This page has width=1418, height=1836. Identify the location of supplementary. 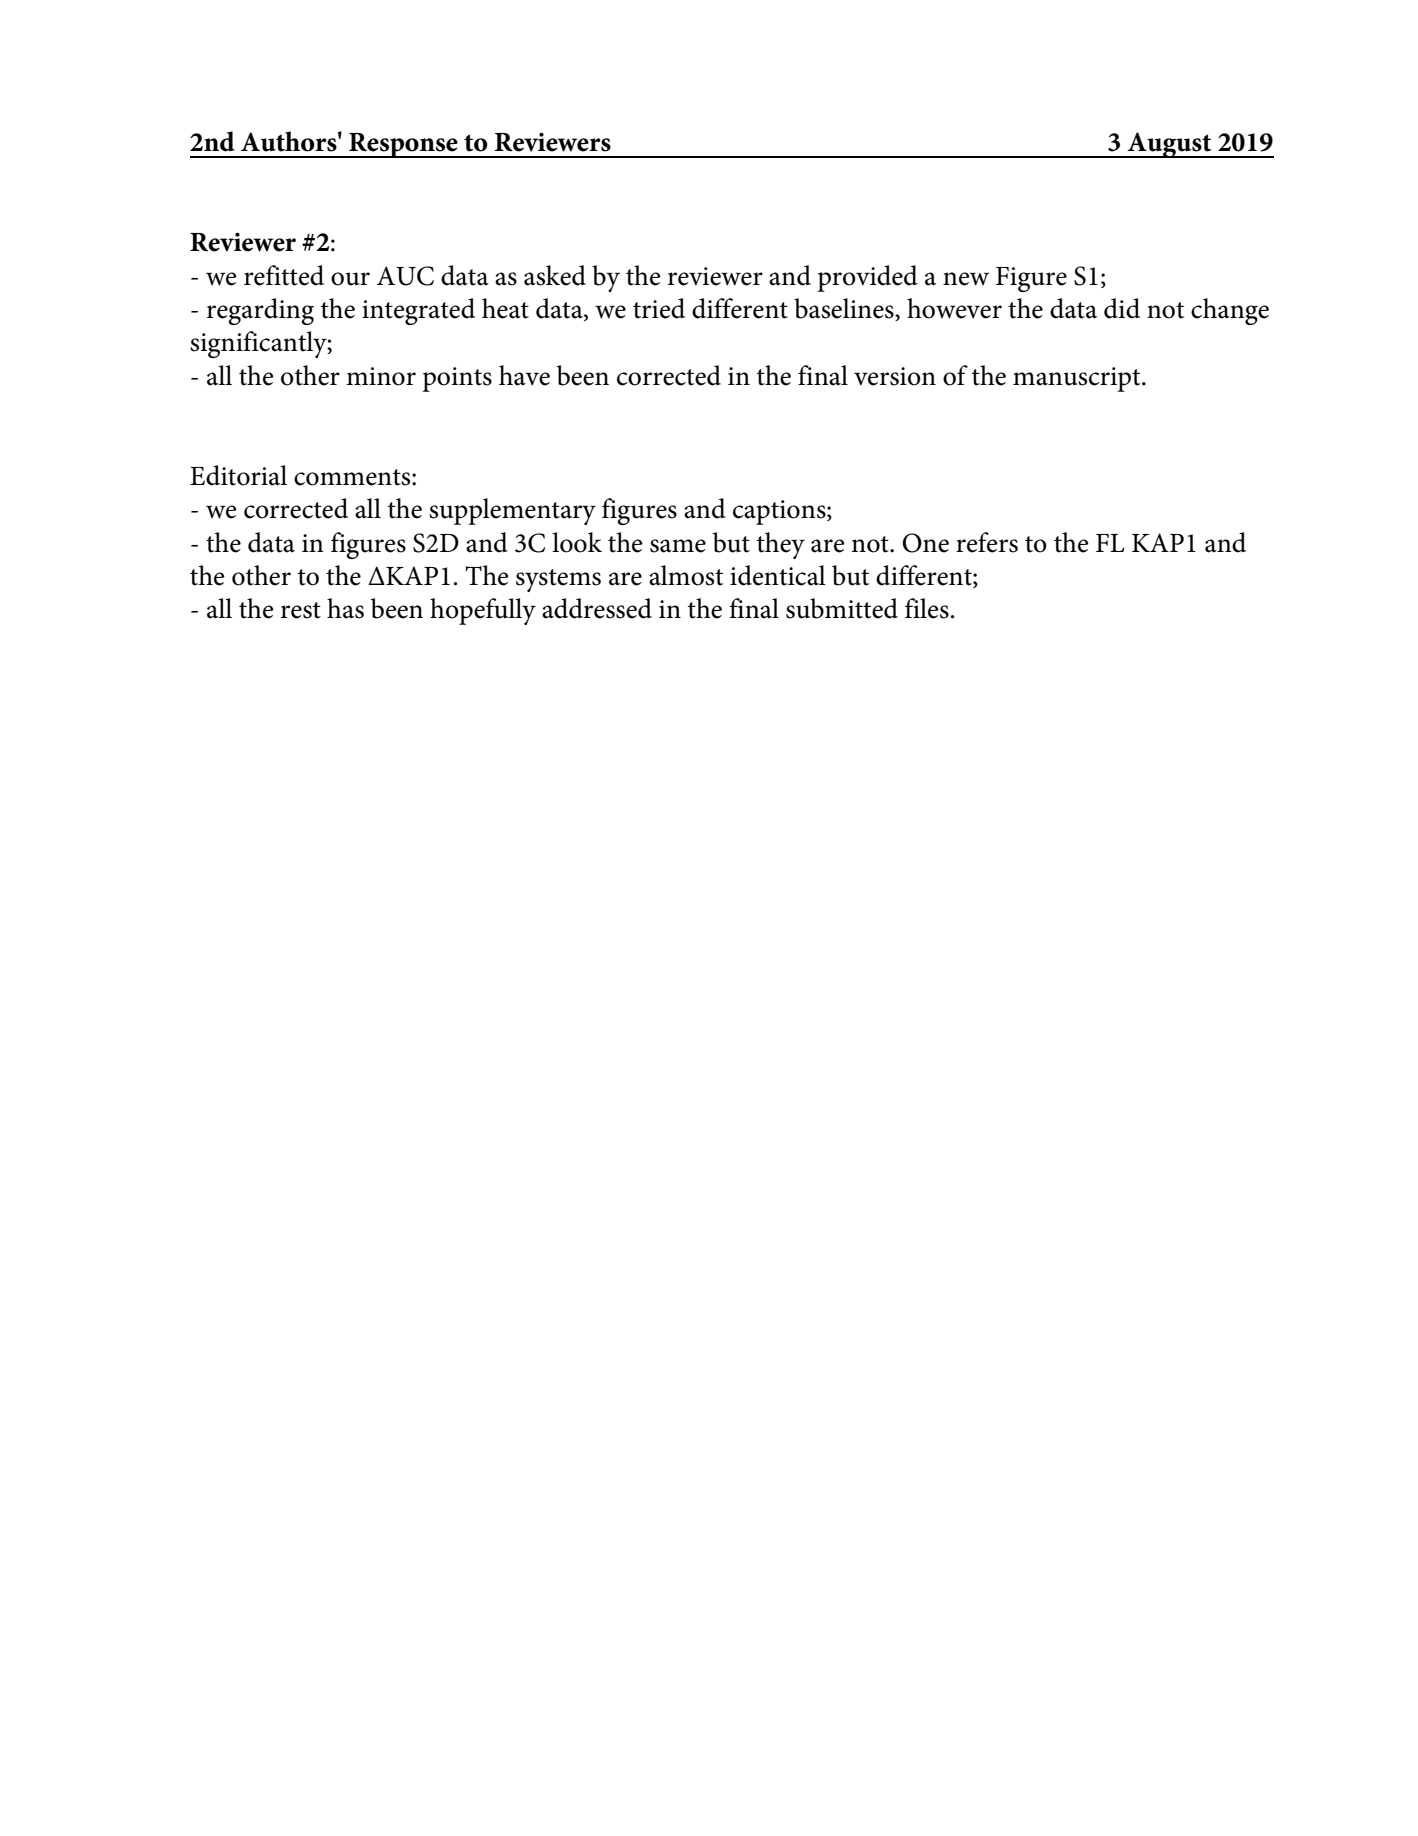
(512, 511).
